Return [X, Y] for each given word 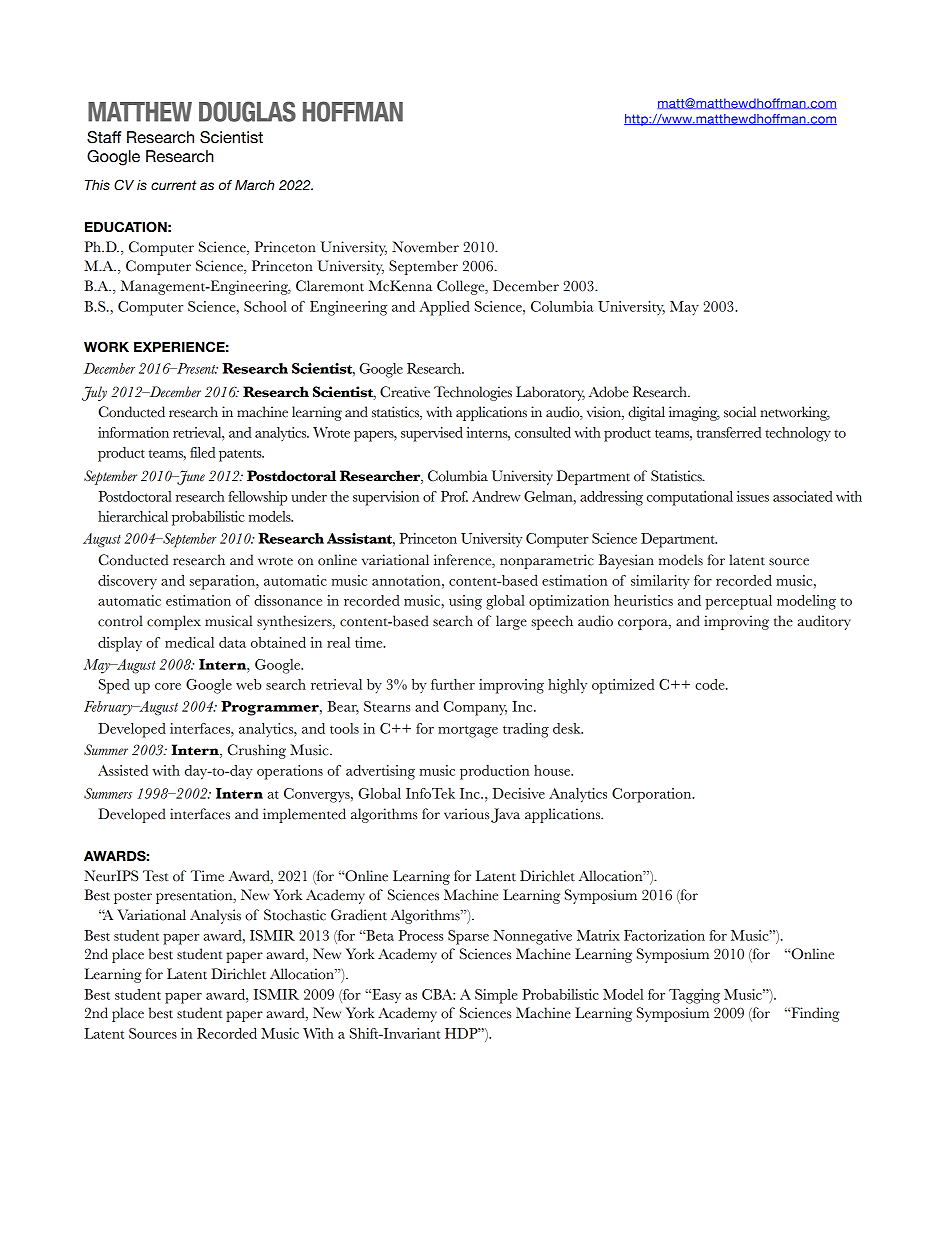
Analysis [215, 916]
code [711, 684]
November [425, 247]
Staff [104, 137]
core [168, 686]
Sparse [468, 937]
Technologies [473, 393]
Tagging [694, 996]
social [740, 412]
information [133, 432]
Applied [444, 308]
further [453, 684]
